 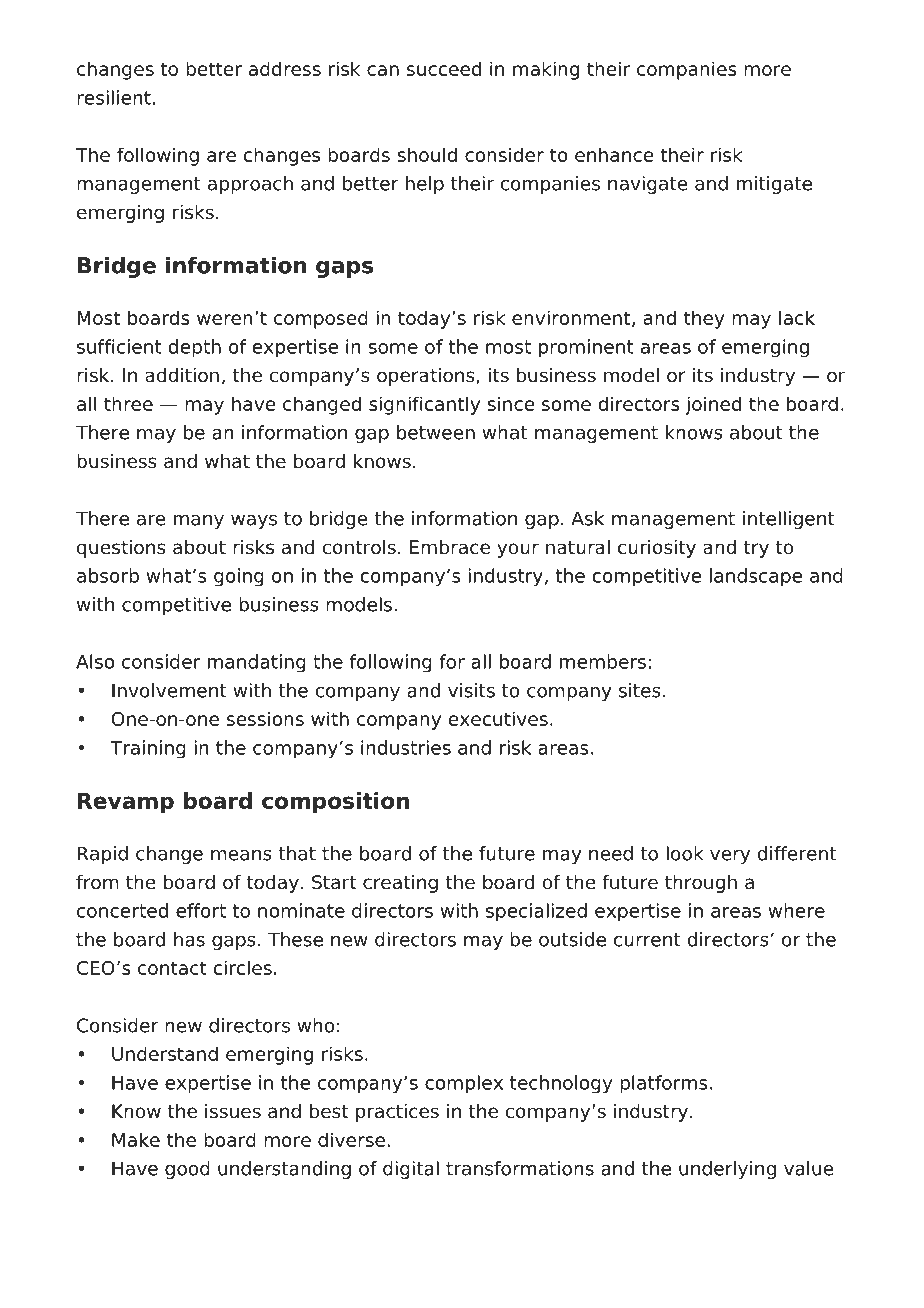 I want to click on mitigate, so click(x=774, y=185).
